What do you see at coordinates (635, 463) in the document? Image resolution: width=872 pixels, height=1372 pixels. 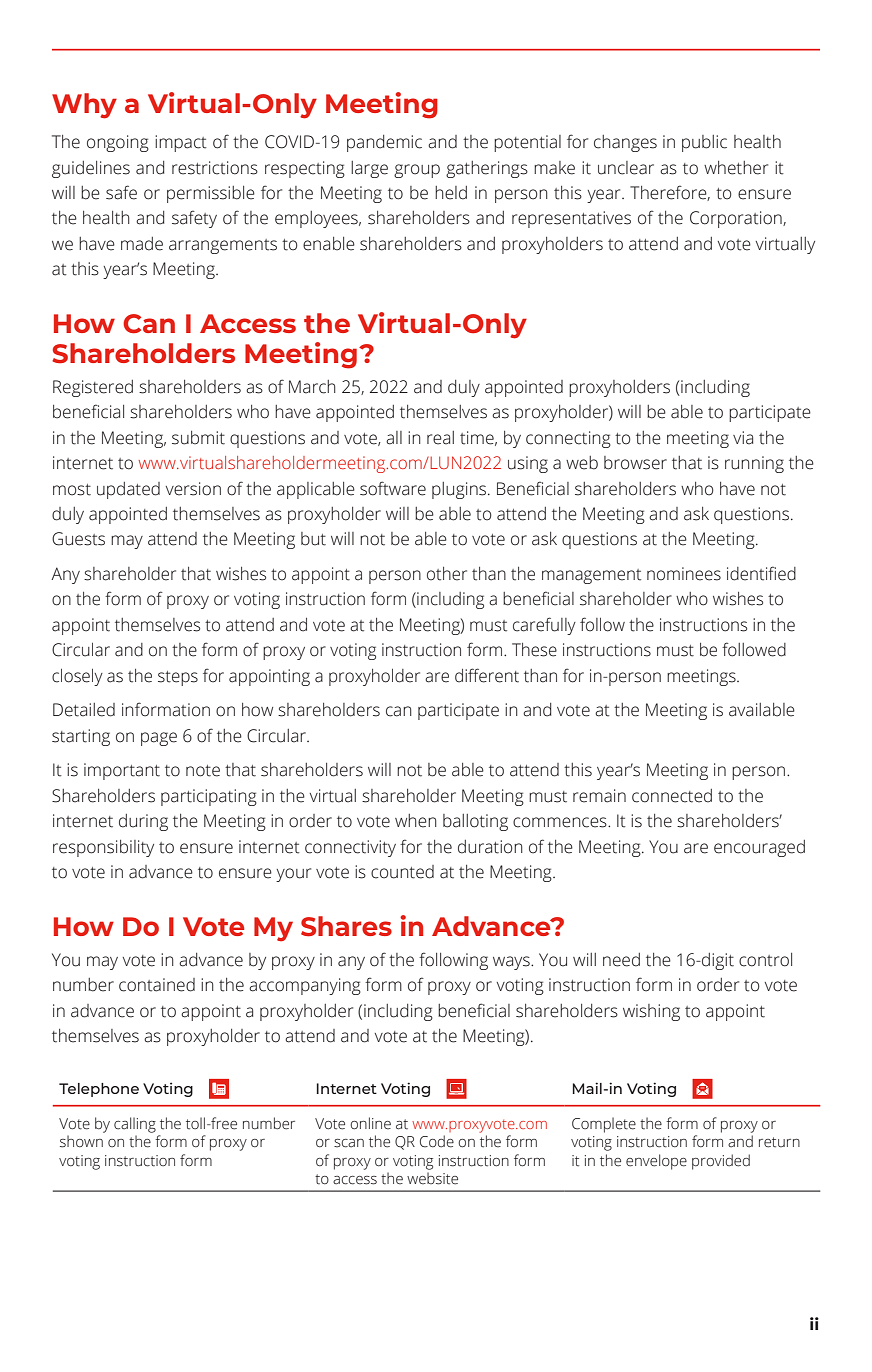 I see `browser` at bounding box center [635, 463].
